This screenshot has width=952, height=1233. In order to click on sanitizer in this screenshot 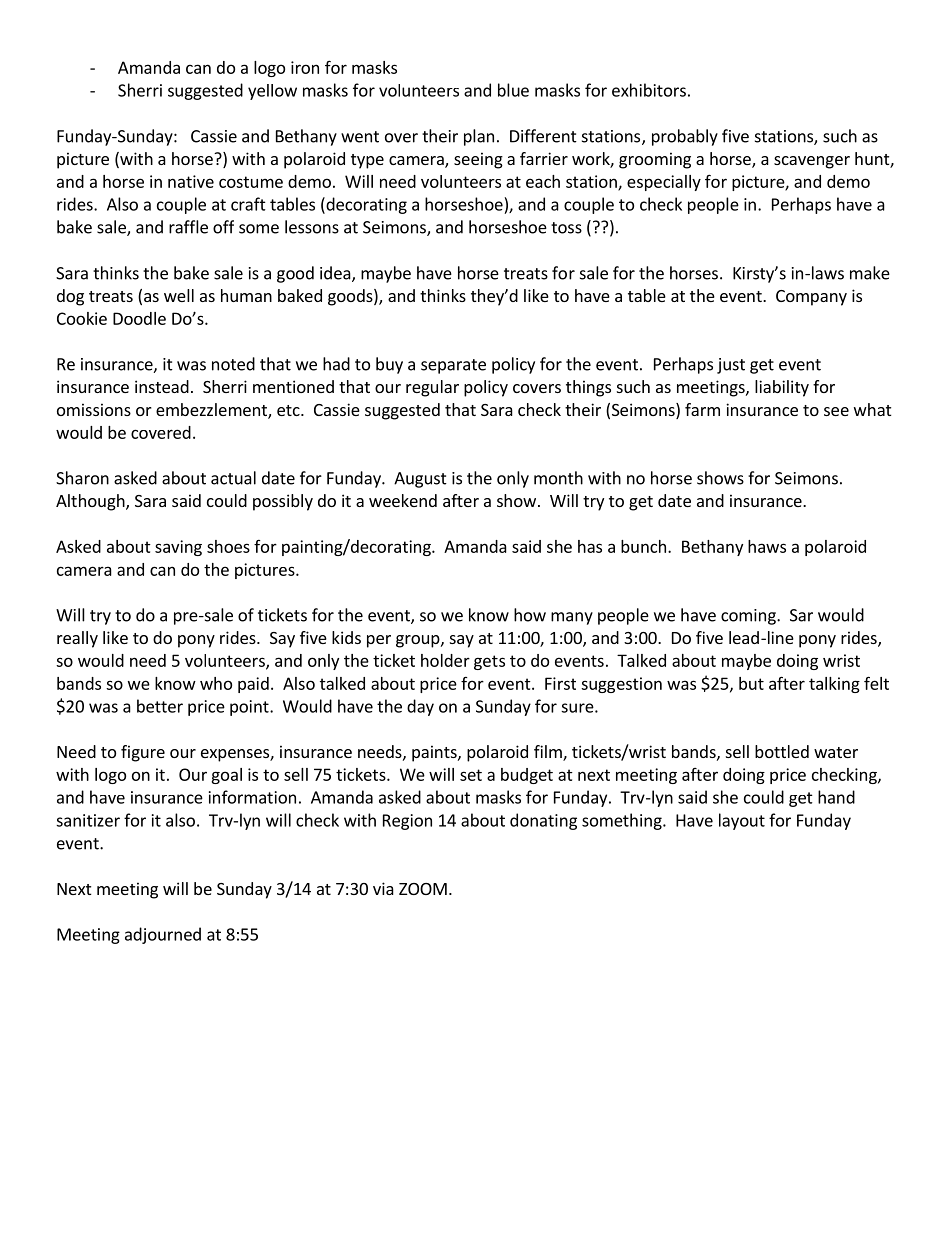, I will do `click(88, 820)`.
